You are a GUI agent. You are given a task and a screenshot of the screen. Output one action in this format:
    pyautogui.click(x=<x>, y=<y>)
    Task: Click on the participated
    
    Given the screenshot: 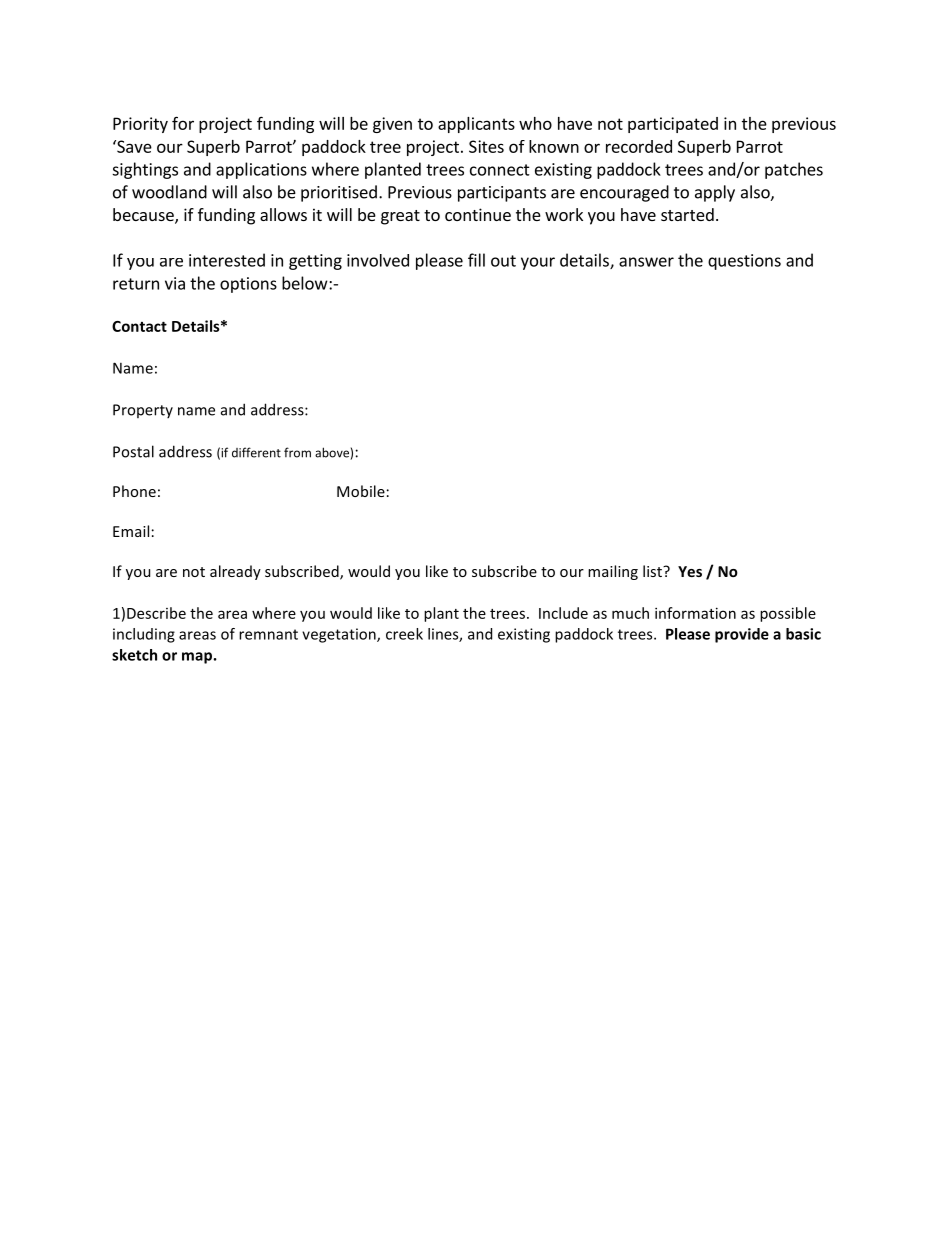 What is the action you would take?
    pyautogui.click(x=673, y=125)
